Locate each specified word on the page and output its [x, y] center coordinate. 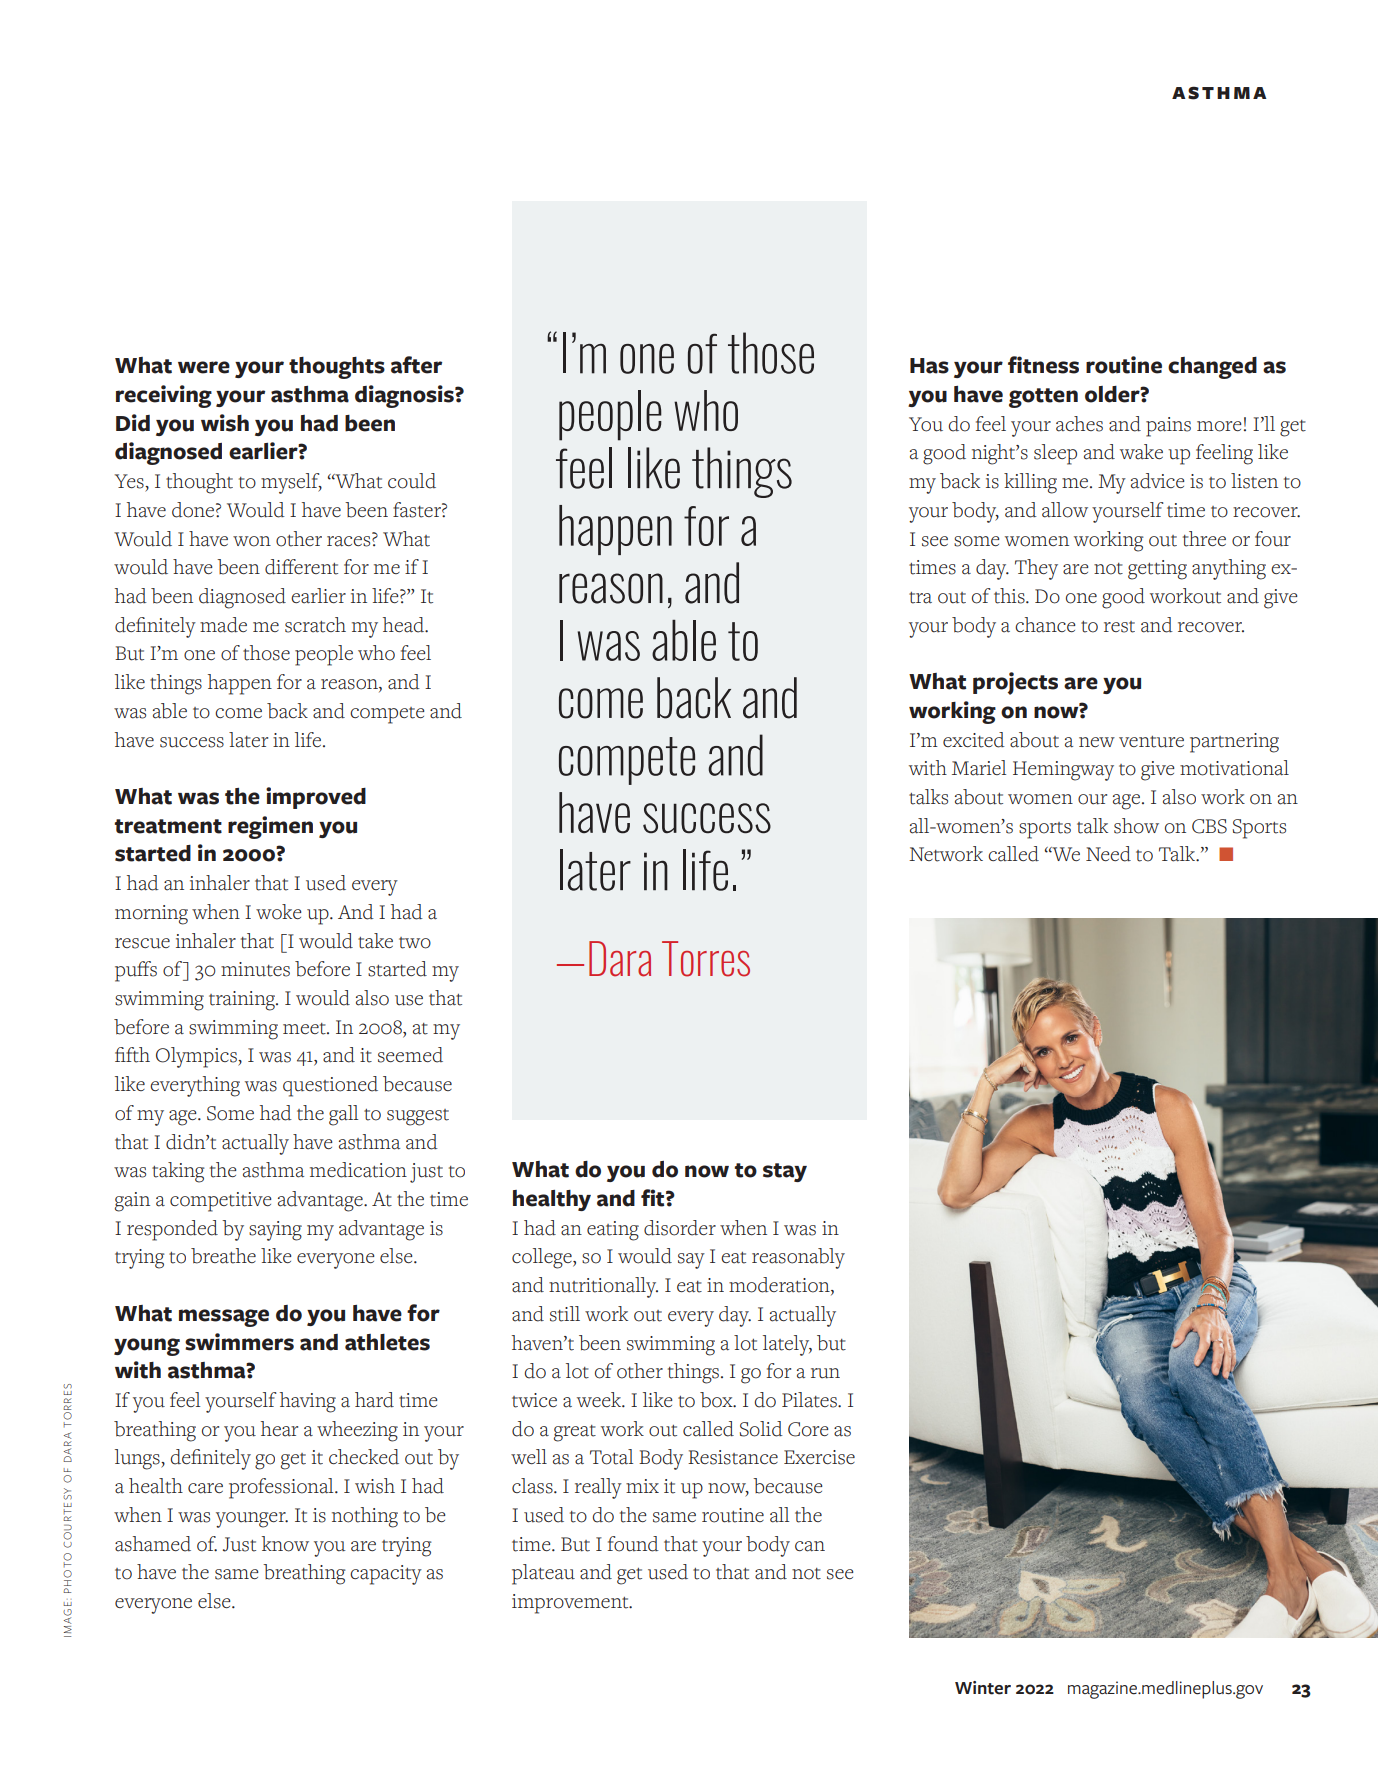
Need [1108, 854]
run [825, 1373]
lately [787, 1345]
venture [1151, 742]
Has [929, 366]
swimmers [239, 1342]
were [204, 367]
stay [785, 1172]
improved [316, 798]
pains [1168, 427]
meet [305, 1029]
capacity [386, 1575]
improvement [571, 1604]
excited [974, 740]
